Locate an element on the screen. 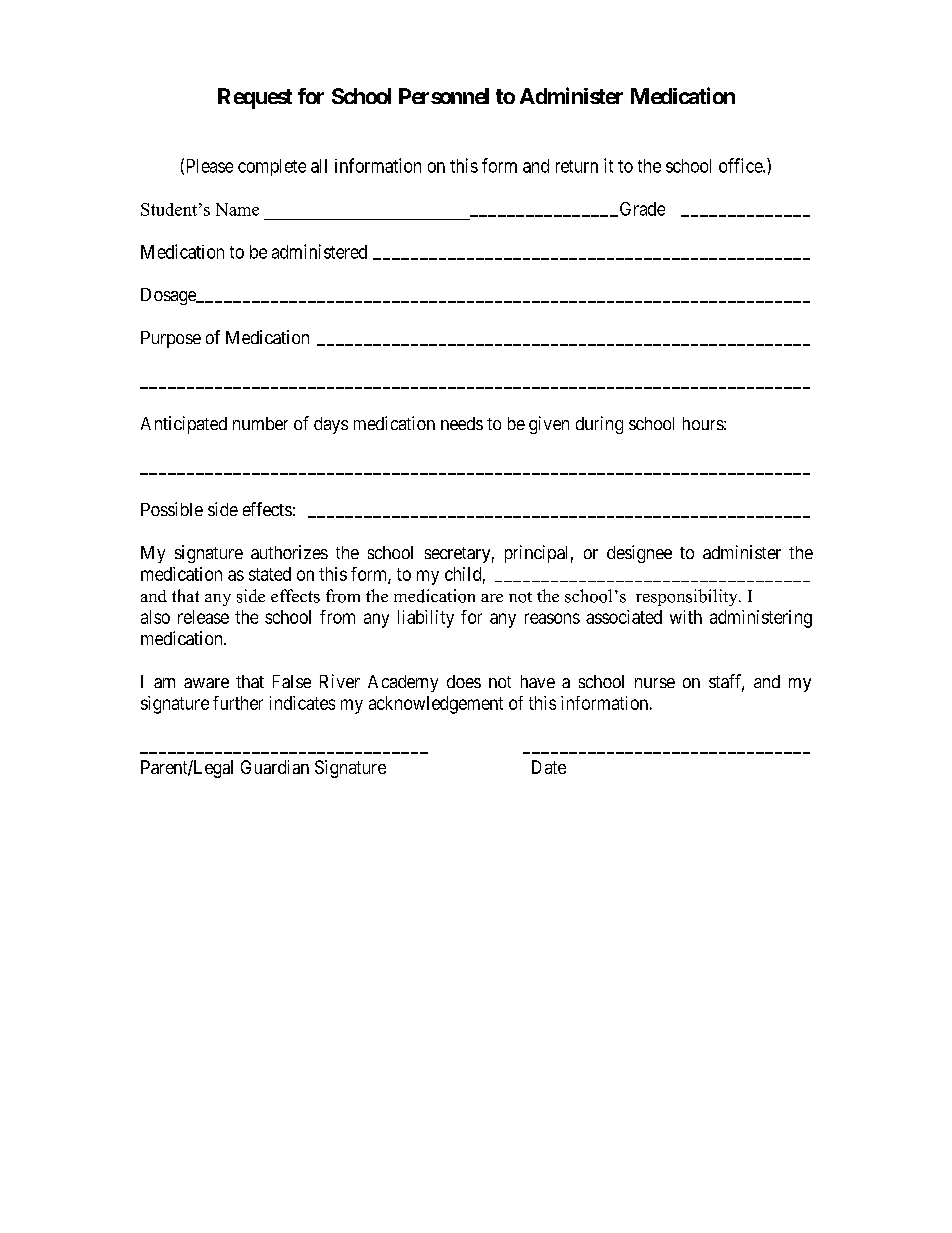 Image resolution: width=952 pixels, height=1233 pixels. nurse is located at coordinates (655, 683).
